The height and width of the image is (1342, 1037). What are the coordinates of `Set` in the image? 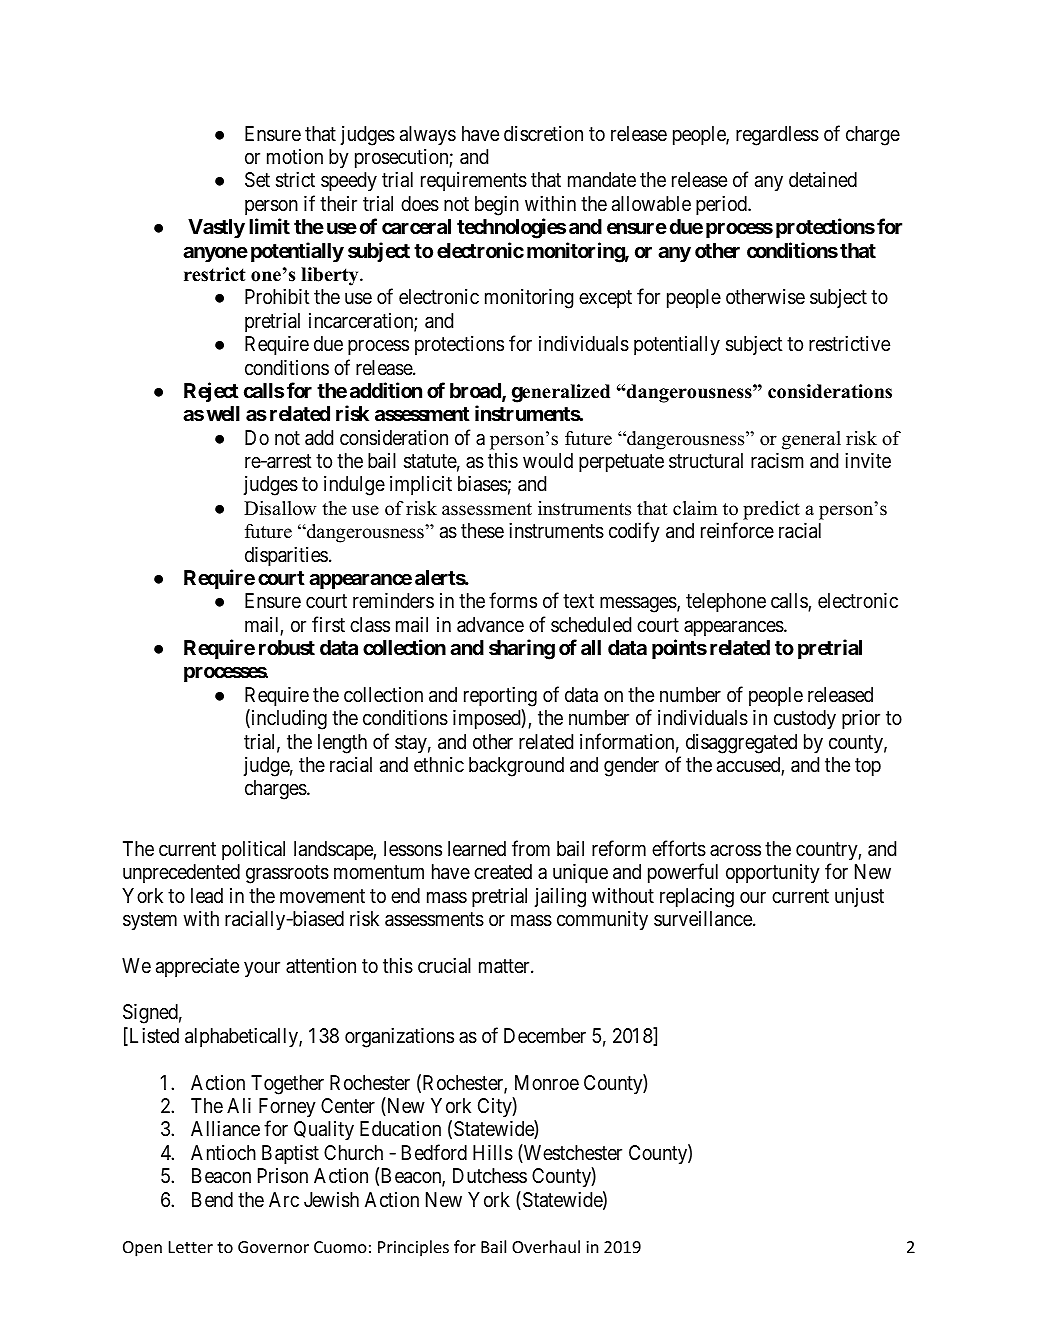 It's located at (257, 180).
